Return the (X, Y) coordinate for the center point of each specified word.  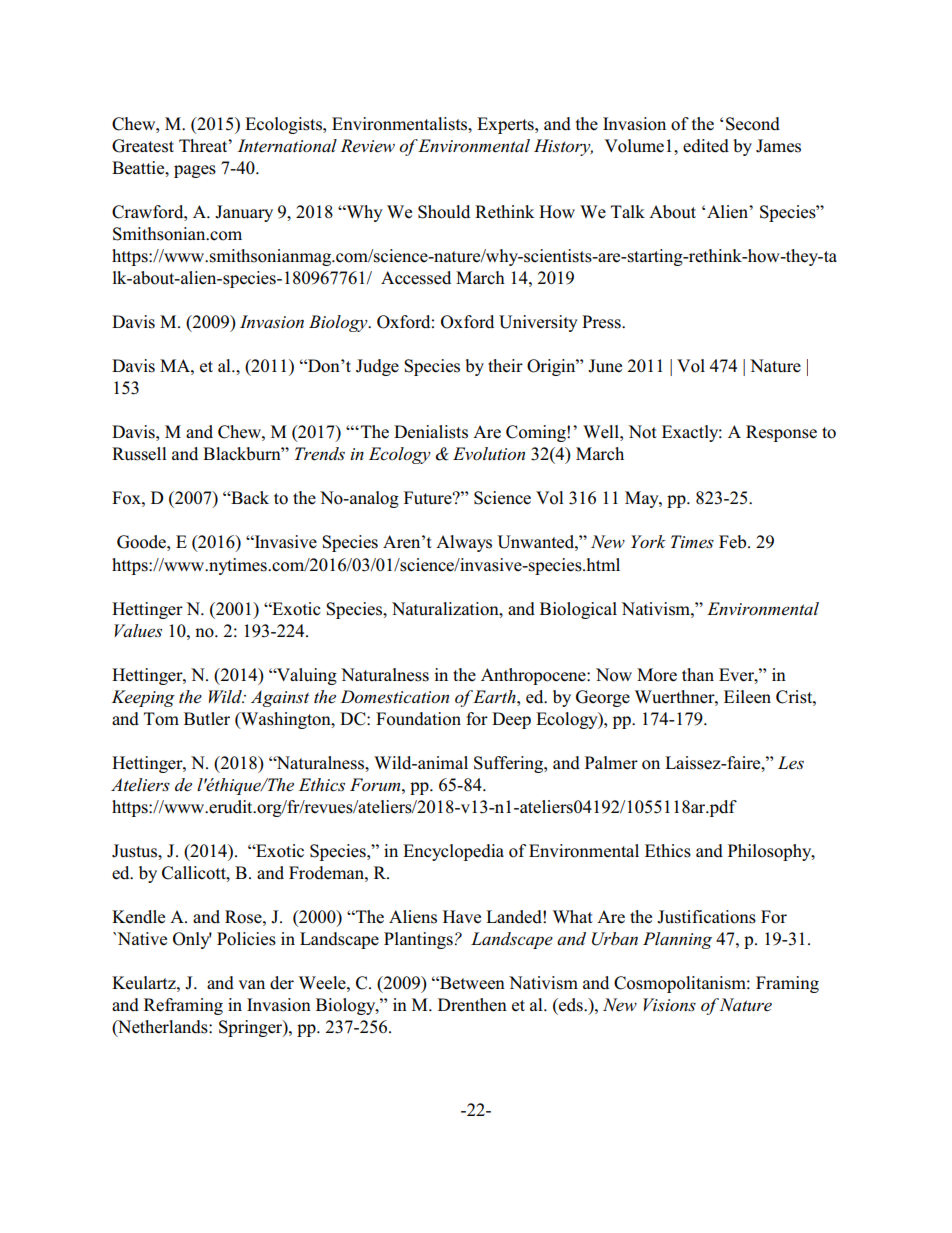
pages (195, 171)
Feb (732, 542)
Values (138, 631)
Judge (377, 367)
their (505, 366)
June (605, 366)
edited (706, 146)
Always (464, 543)
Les (791, 763)
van (251, 984)
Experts (506, 125)
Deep (511, 720)
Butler (207, 719)
